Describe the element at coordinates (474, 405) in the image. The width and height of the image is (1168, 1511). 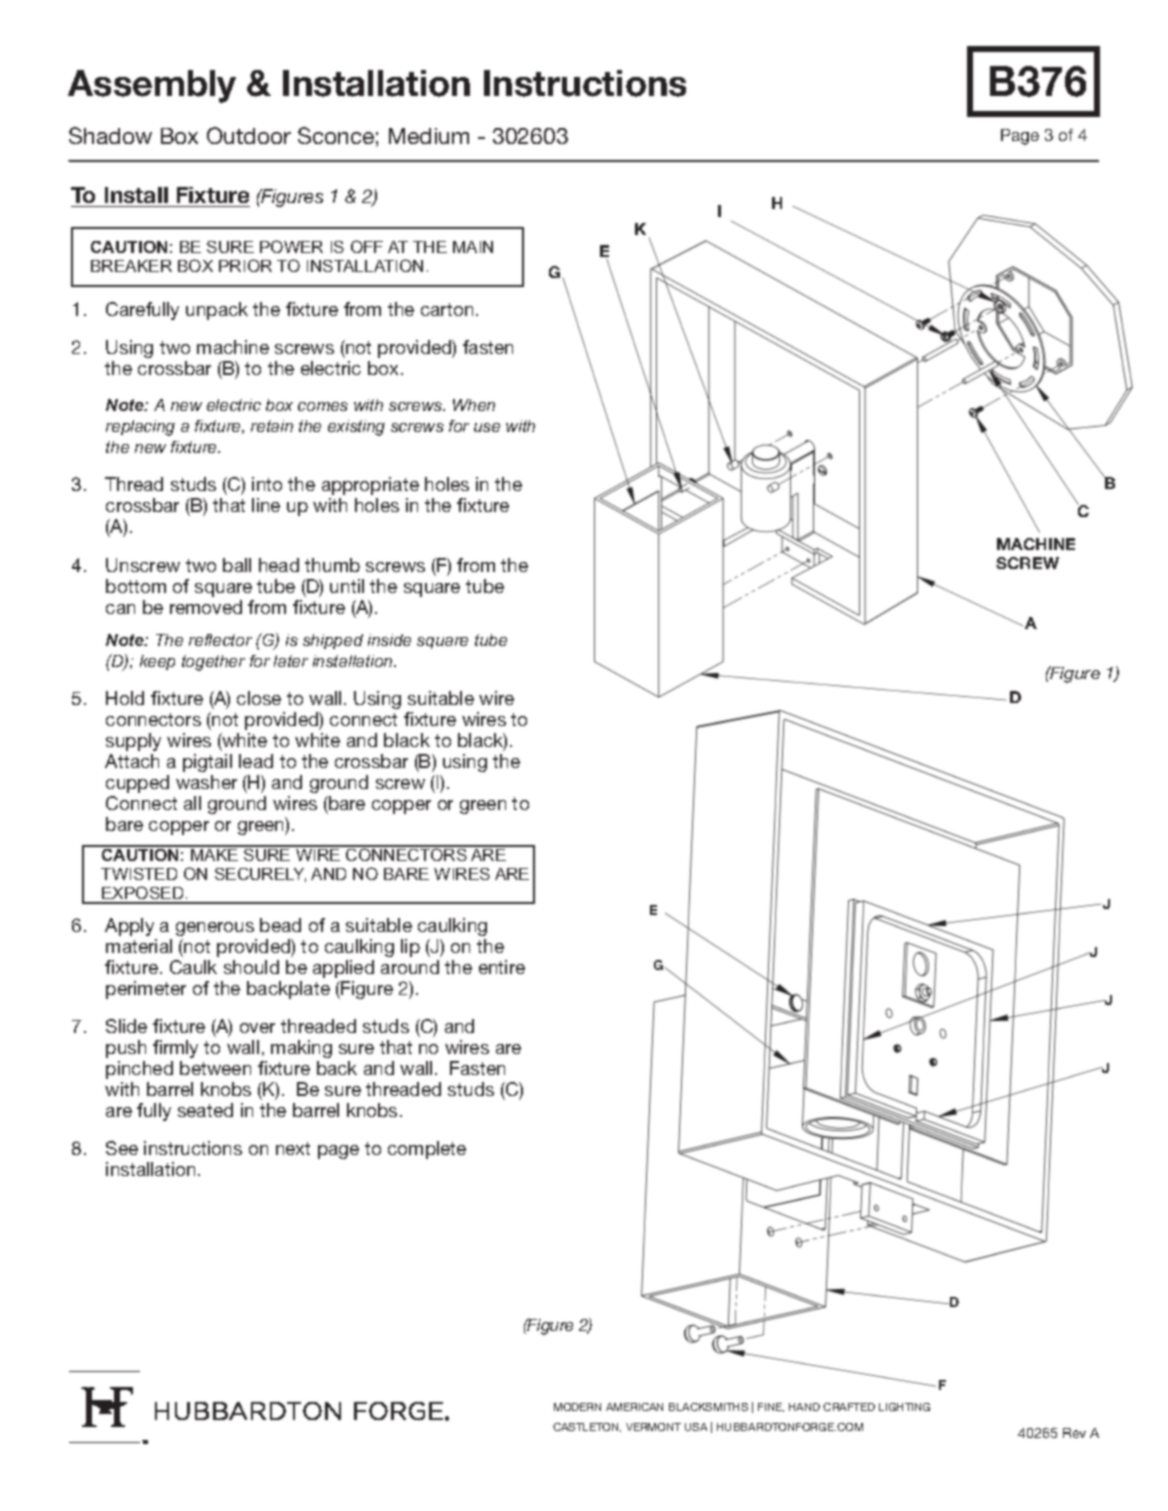
I see `When` at that location.
